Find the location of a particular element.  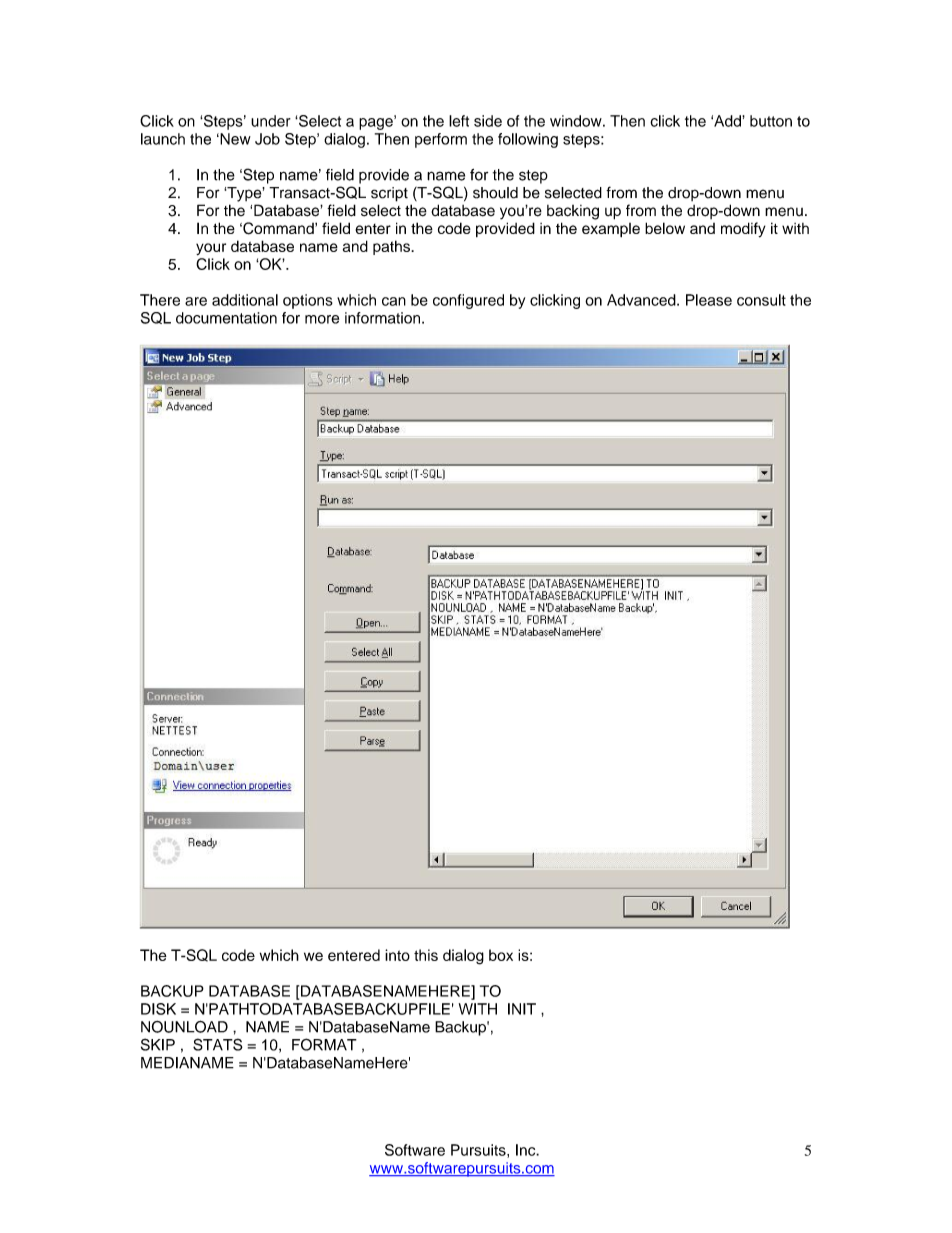

Please is located at coordinates (709, 300).
